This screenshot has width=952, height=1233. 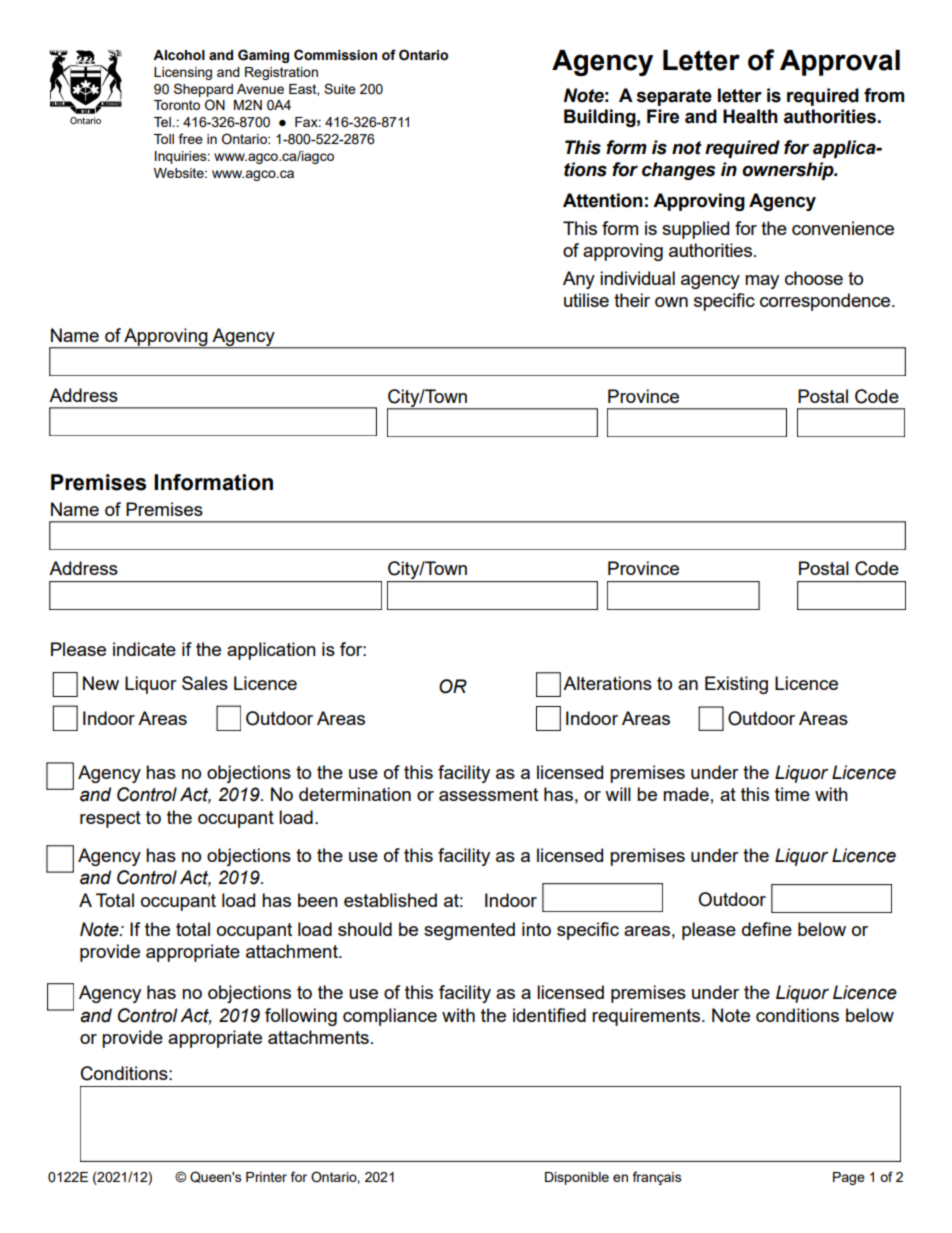 I want to click on respect, so click(x=110, y=819).
